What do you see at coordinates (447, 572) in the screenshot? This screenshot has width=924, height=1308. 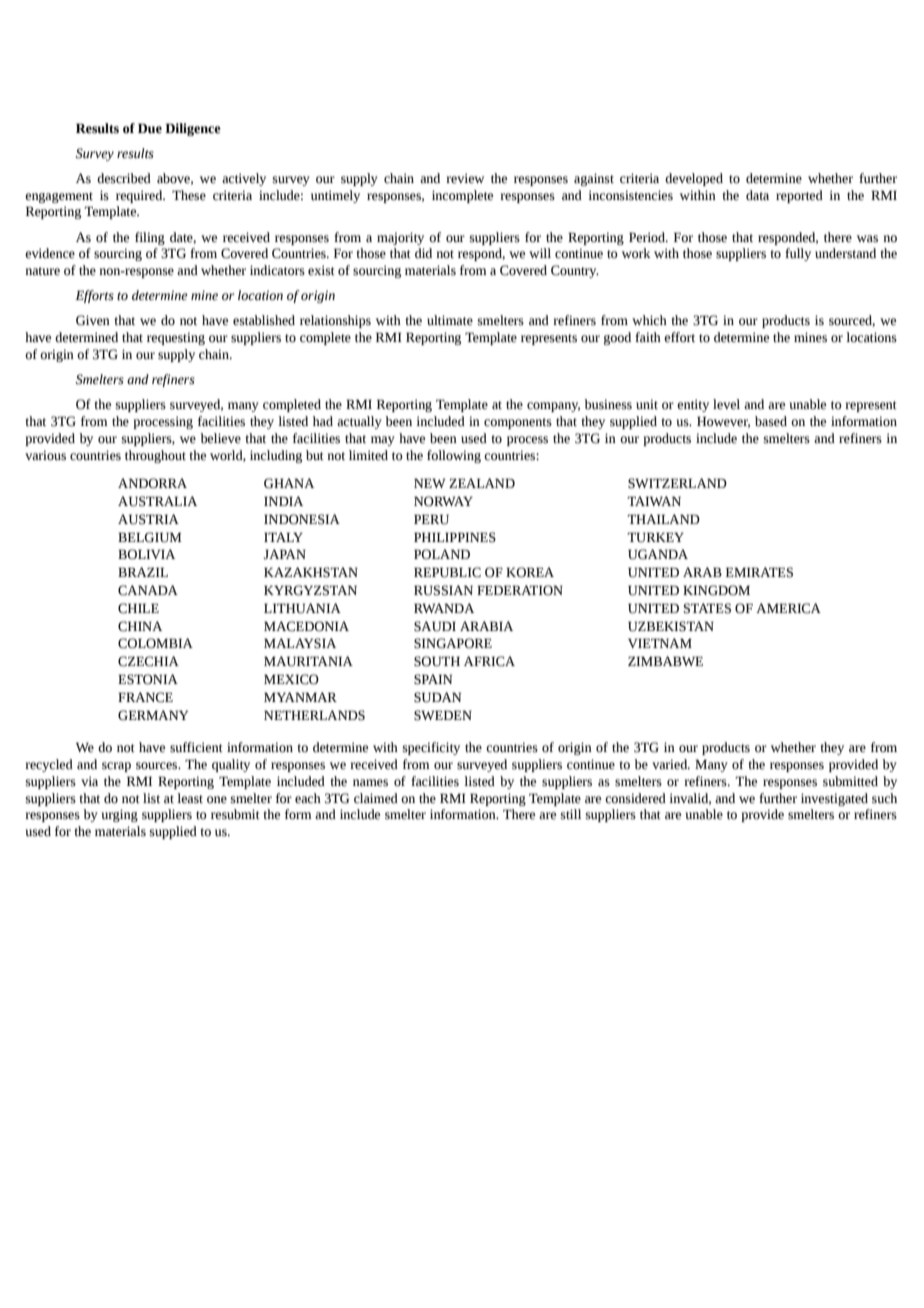 I see `REPUBLIC` at bounding box center [447, 572].
